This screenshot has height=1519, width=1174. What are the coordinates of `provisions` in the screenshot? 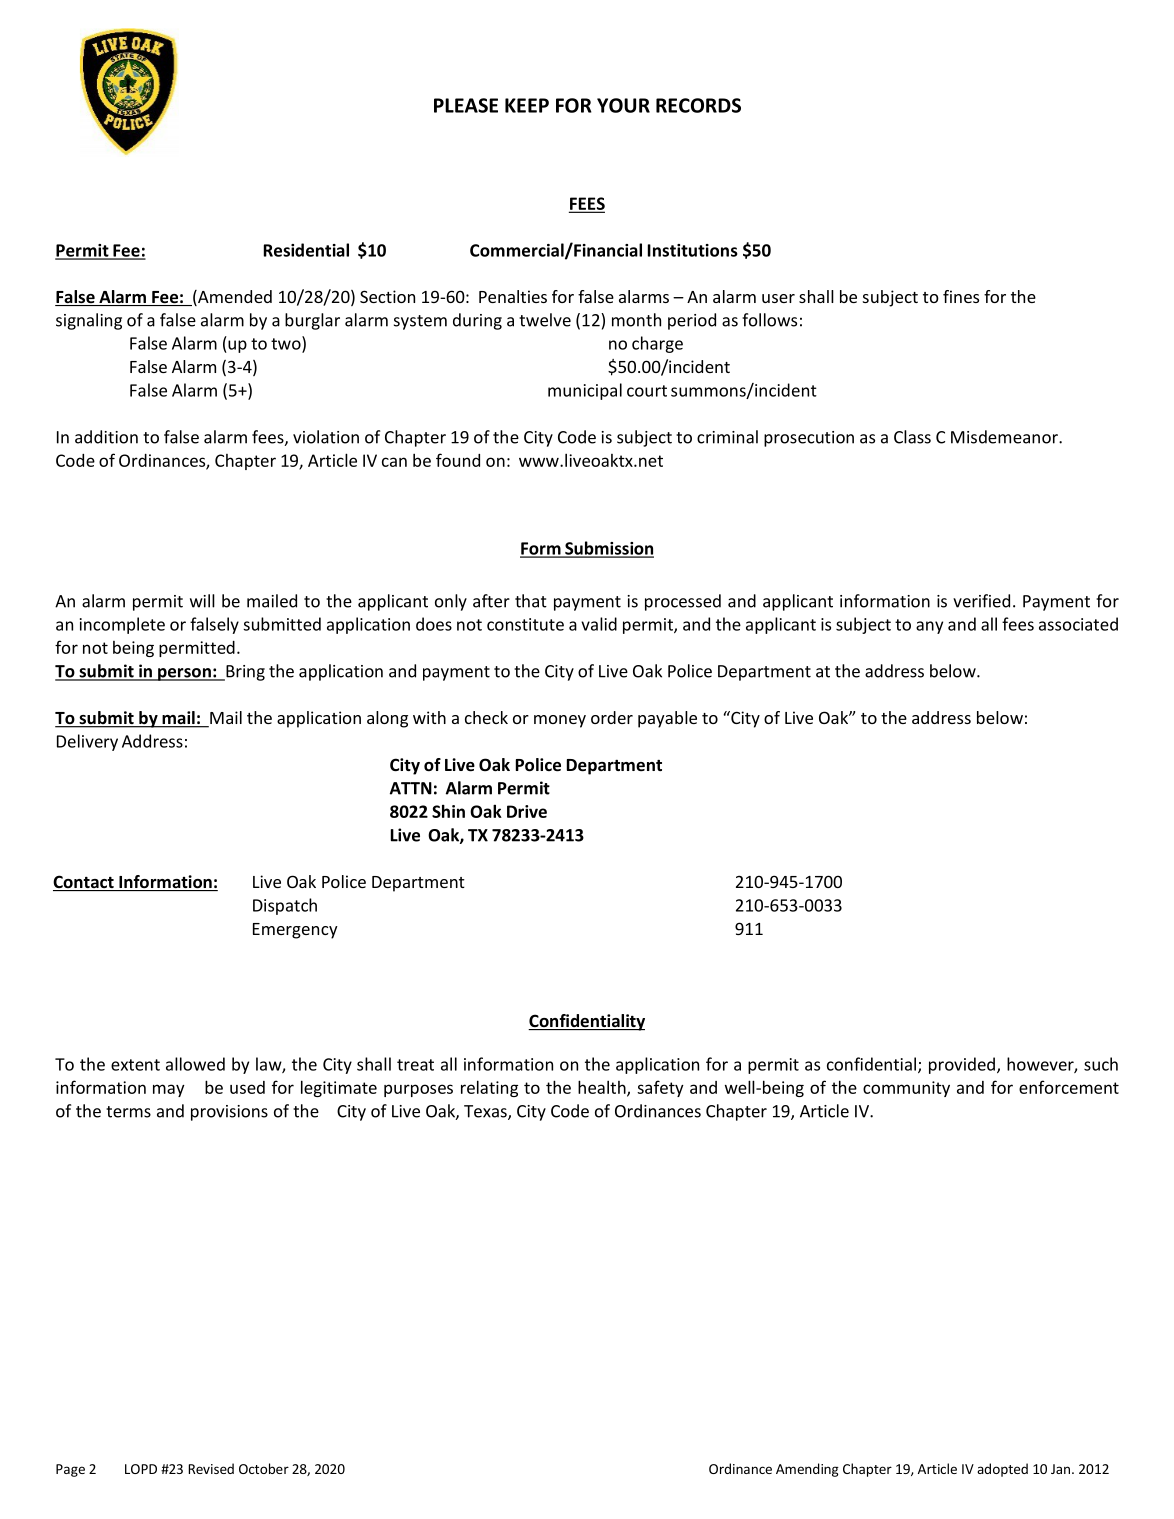 It's located at (229, 1113).
